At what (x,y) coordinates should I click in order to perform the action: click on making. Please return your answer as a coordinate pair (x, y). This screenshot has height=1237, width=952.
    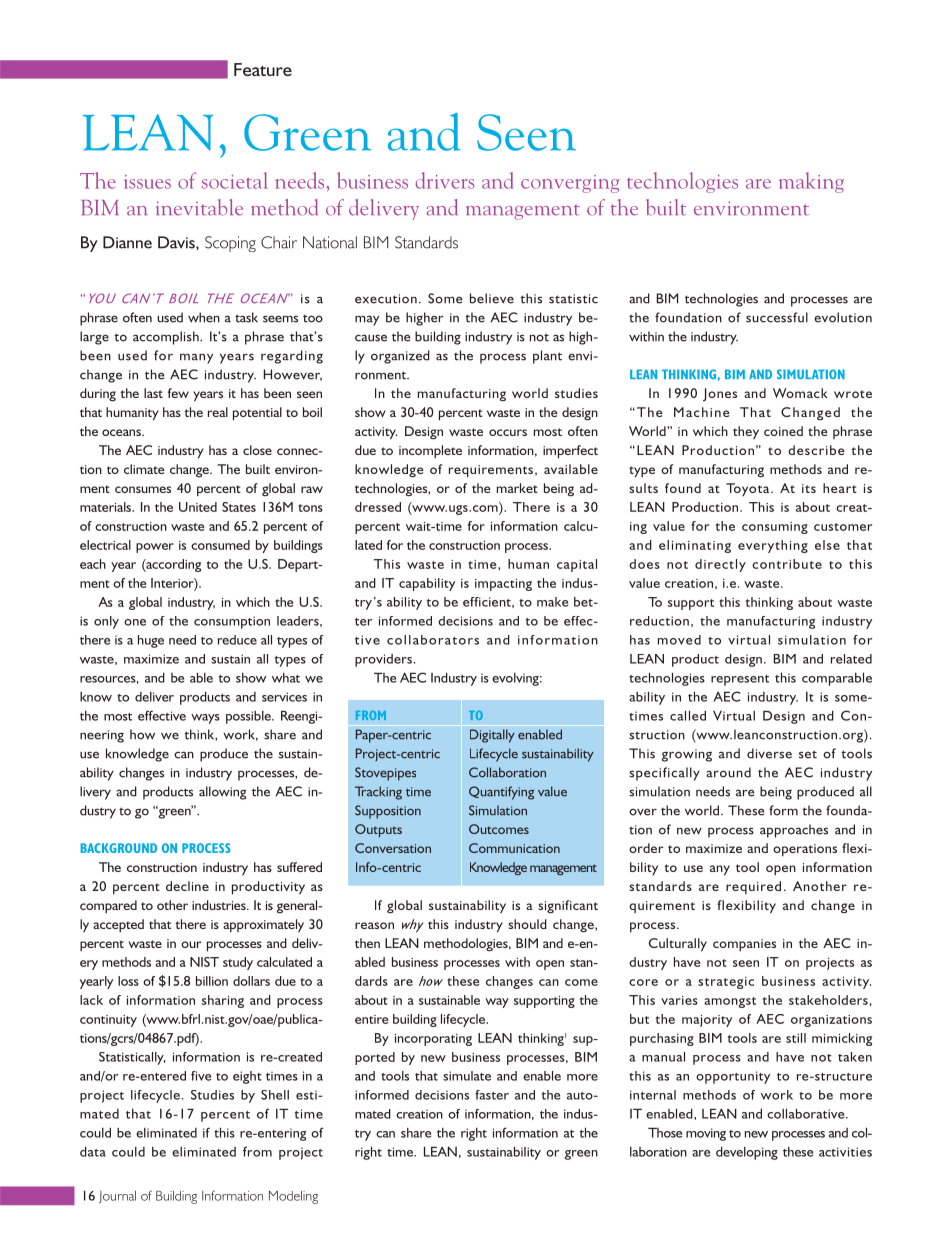
    Looking at the image, I should click on (811, 182).
